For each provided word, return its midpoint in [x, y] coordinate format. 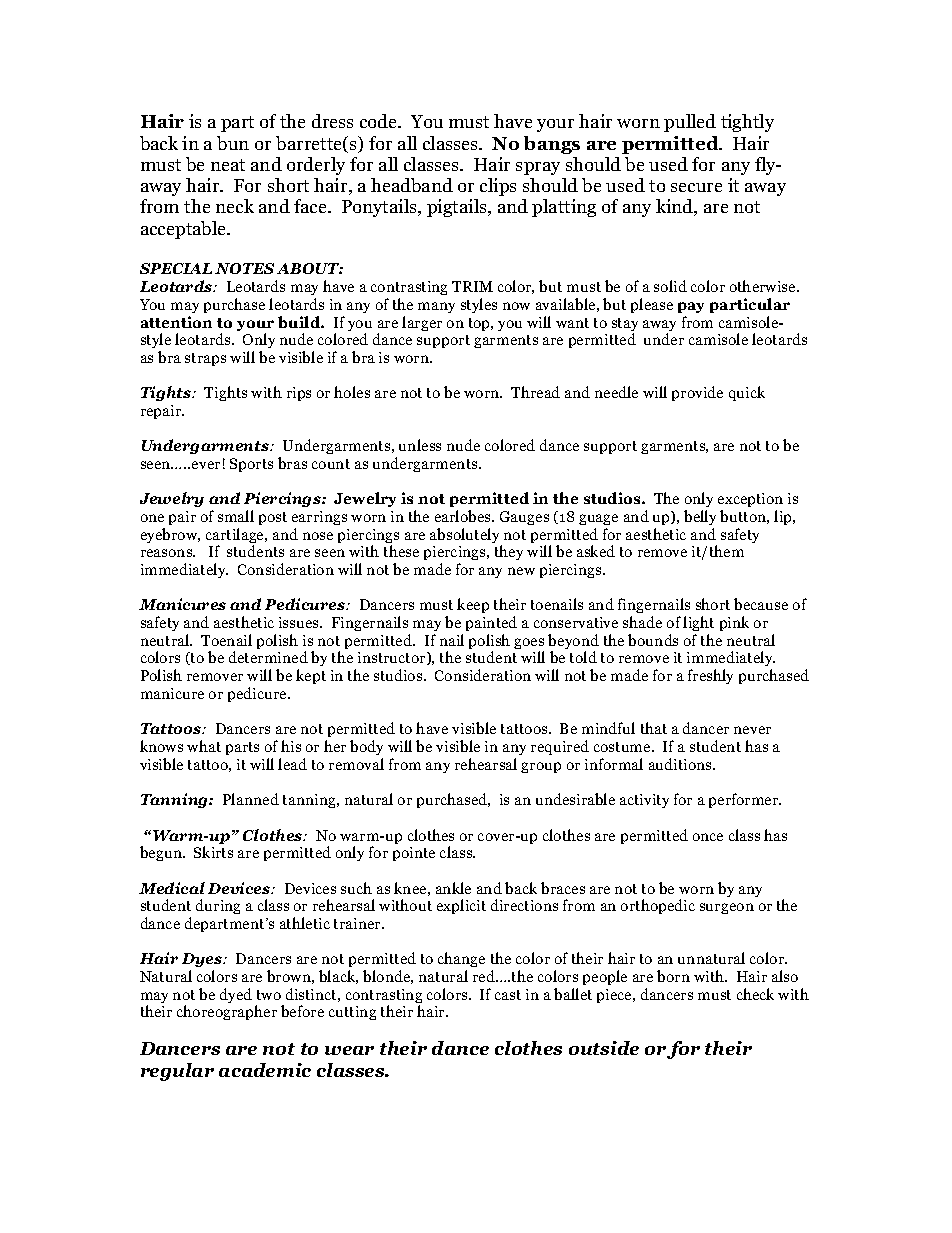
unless [420, 445]
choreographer [227, 1012]
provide [697, 393]
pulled [690, 123]
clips [498, 187]
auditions [681, 764]
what [204, 746]
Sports [251, 465]
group [541, 767]
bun [233, 143]
